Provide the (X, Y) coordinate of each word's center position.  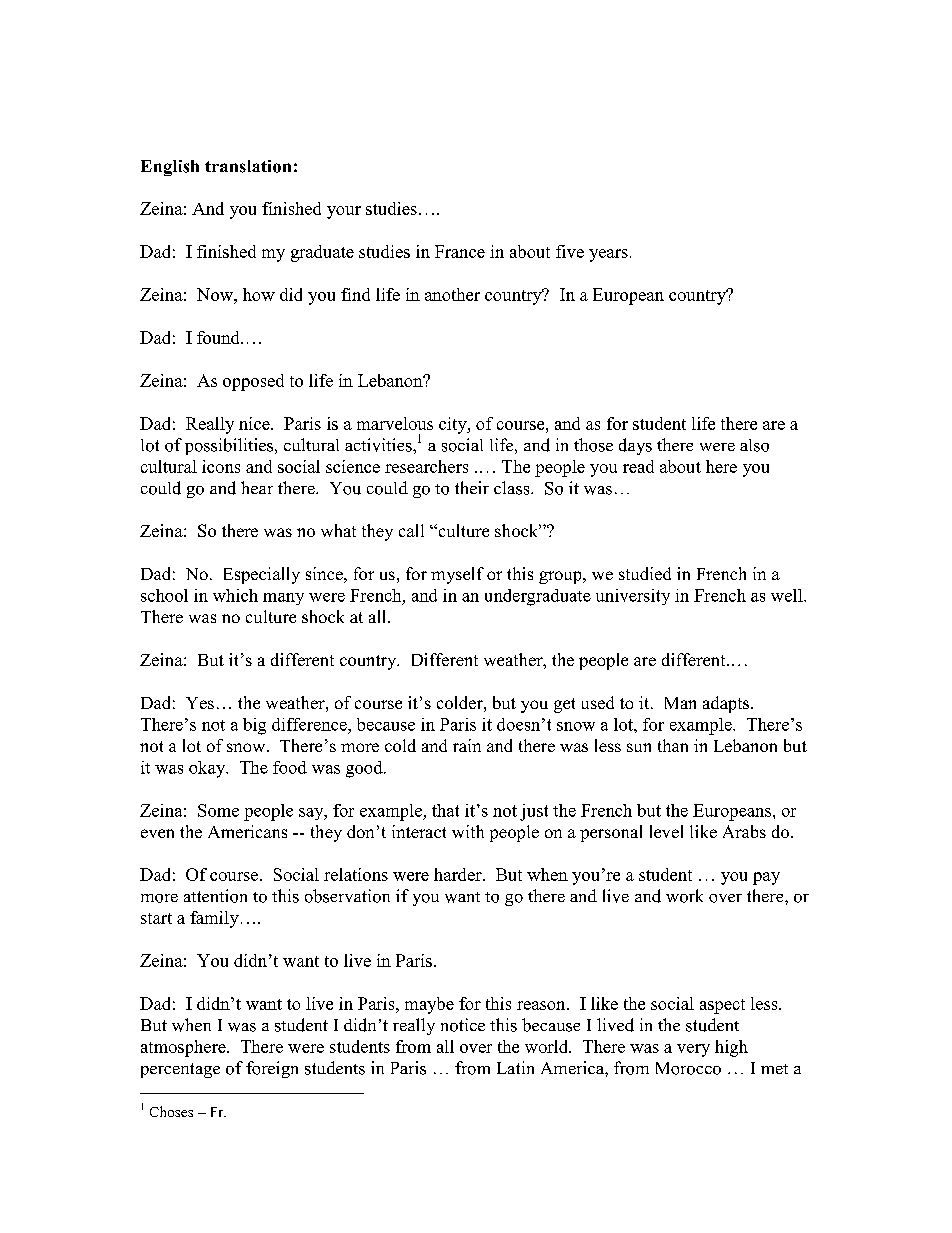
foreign (272, 1069)
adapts (727, 704)
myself (457, 575)
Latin (515, 1067)
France (460, 251)
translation (248, 166)
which (235, 595)
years (608, 255)
